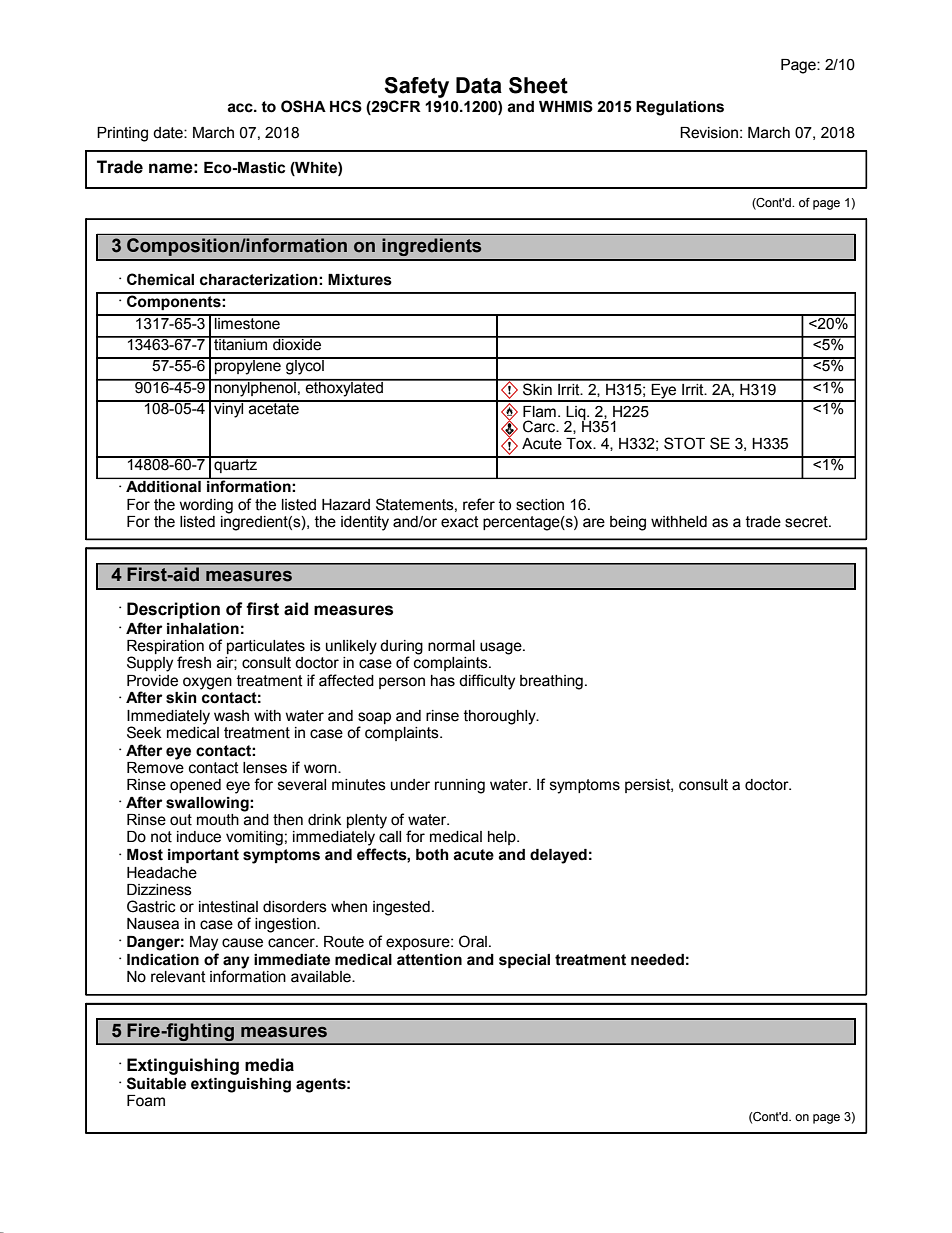 The height and width of the screenshot is (1233, 952). I want to click on breathing, so click(551, 682).
